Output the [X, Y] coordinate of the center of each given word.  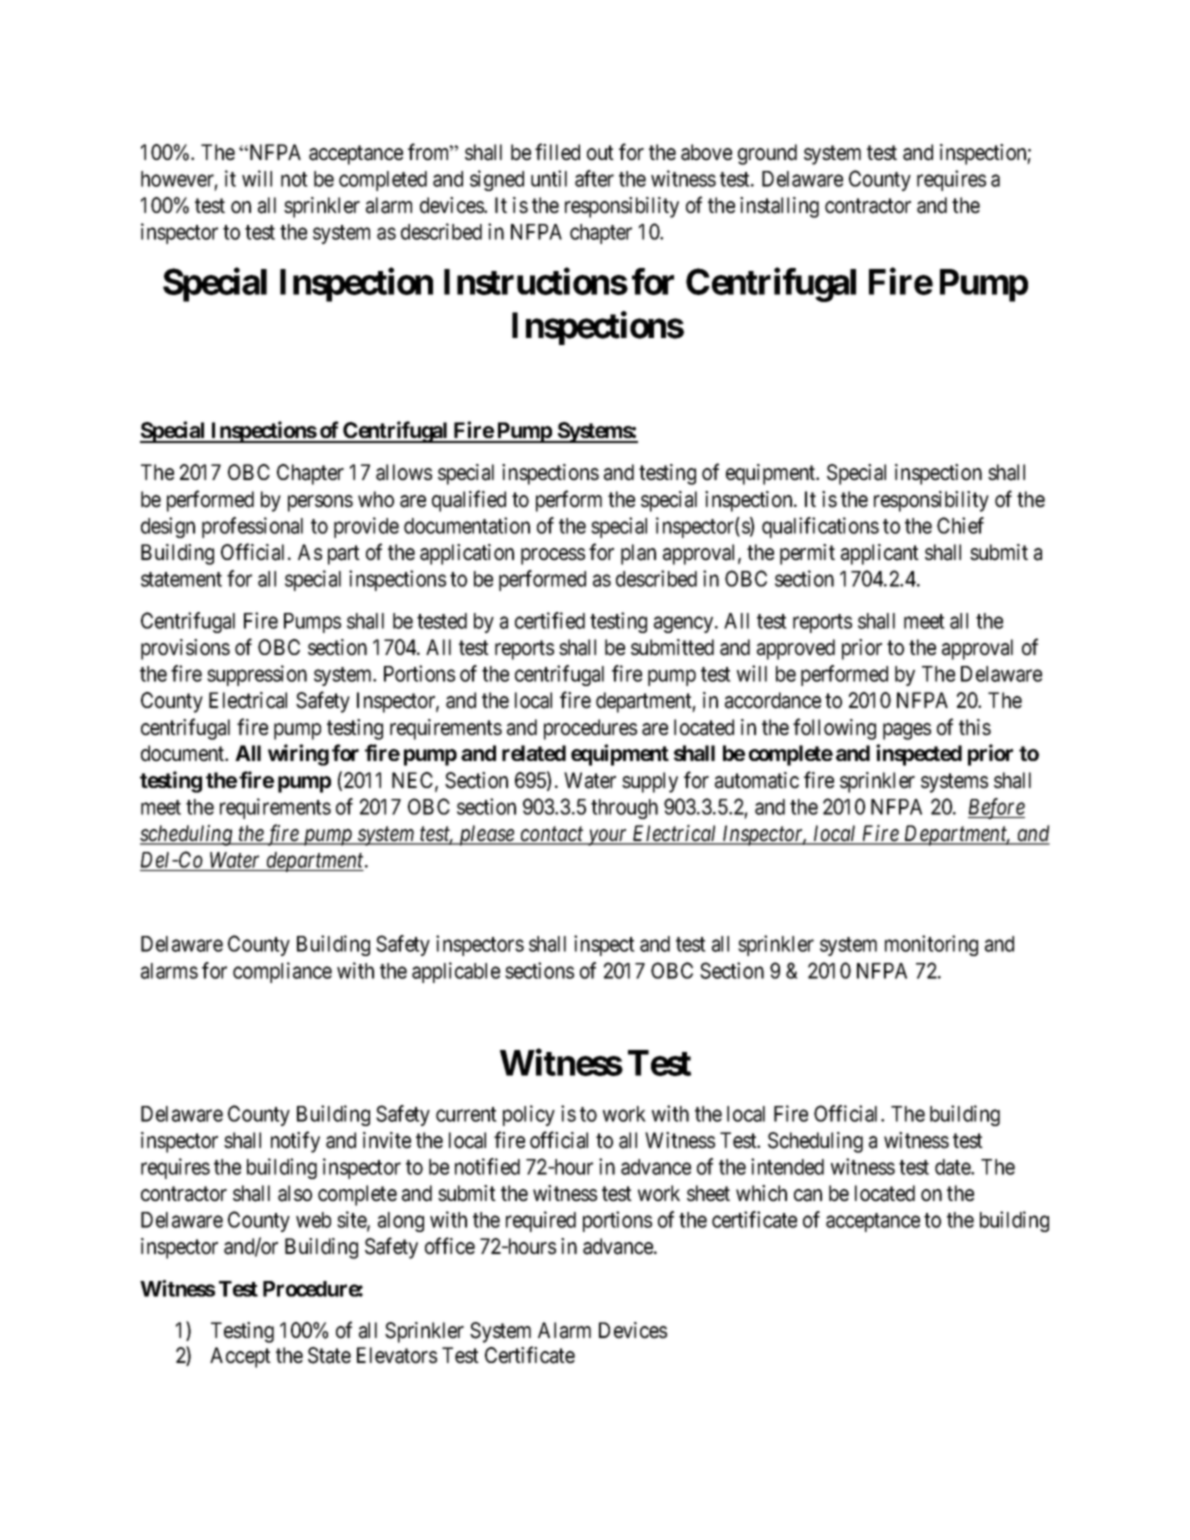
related [534, 753]
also [295, 1193]
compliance [282, 972]
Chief [960, 525]
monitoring [931, 945]
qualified [469, 501]
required [541, 1221]
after [594, 178]
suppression [257, 675]
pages [907, 731]
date [953, 1167]
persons [320, 503]
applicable [456, 972]
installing [779, 207]
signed [497, 180]
